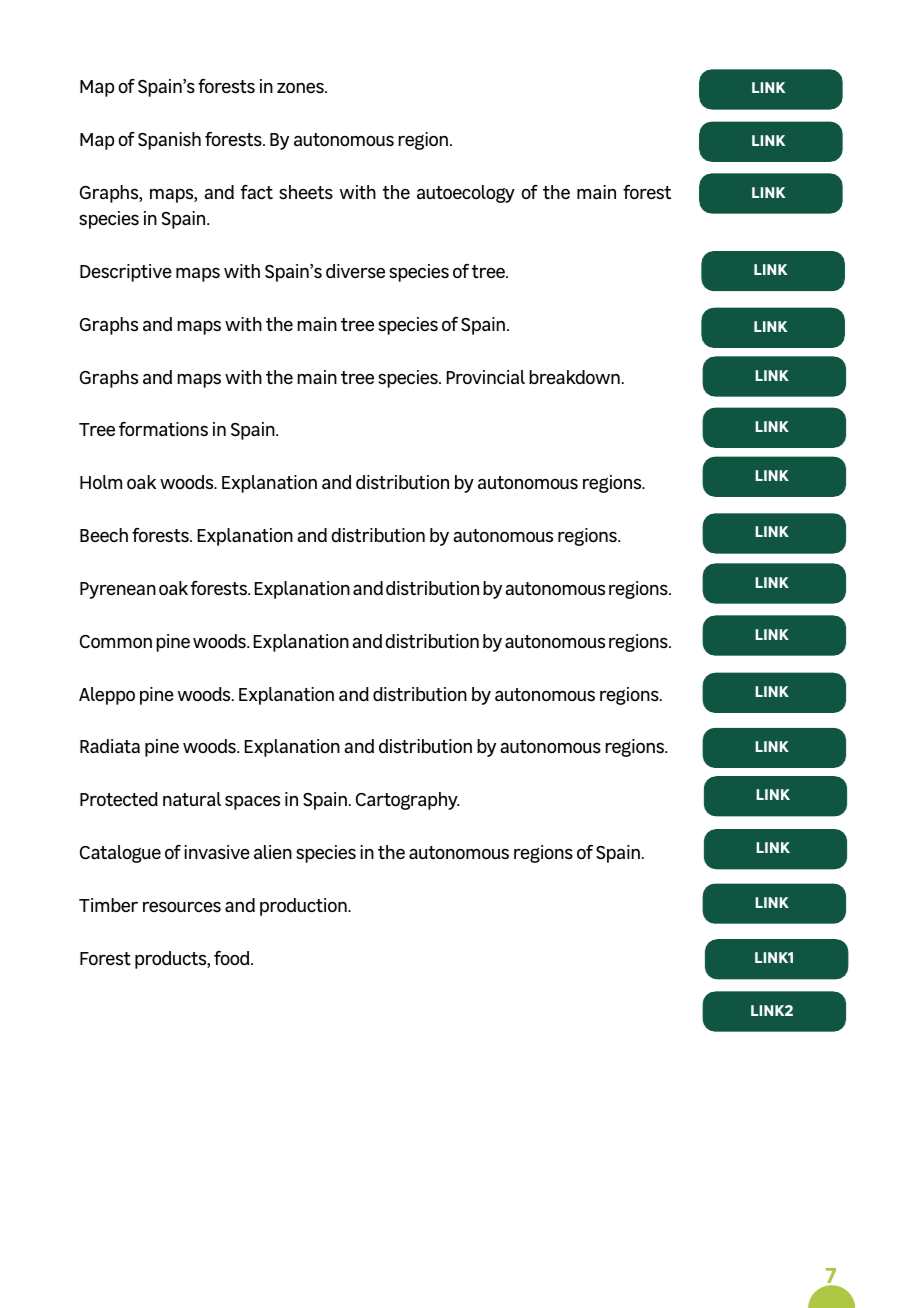  I want to click on zones, so click(301, 88).
